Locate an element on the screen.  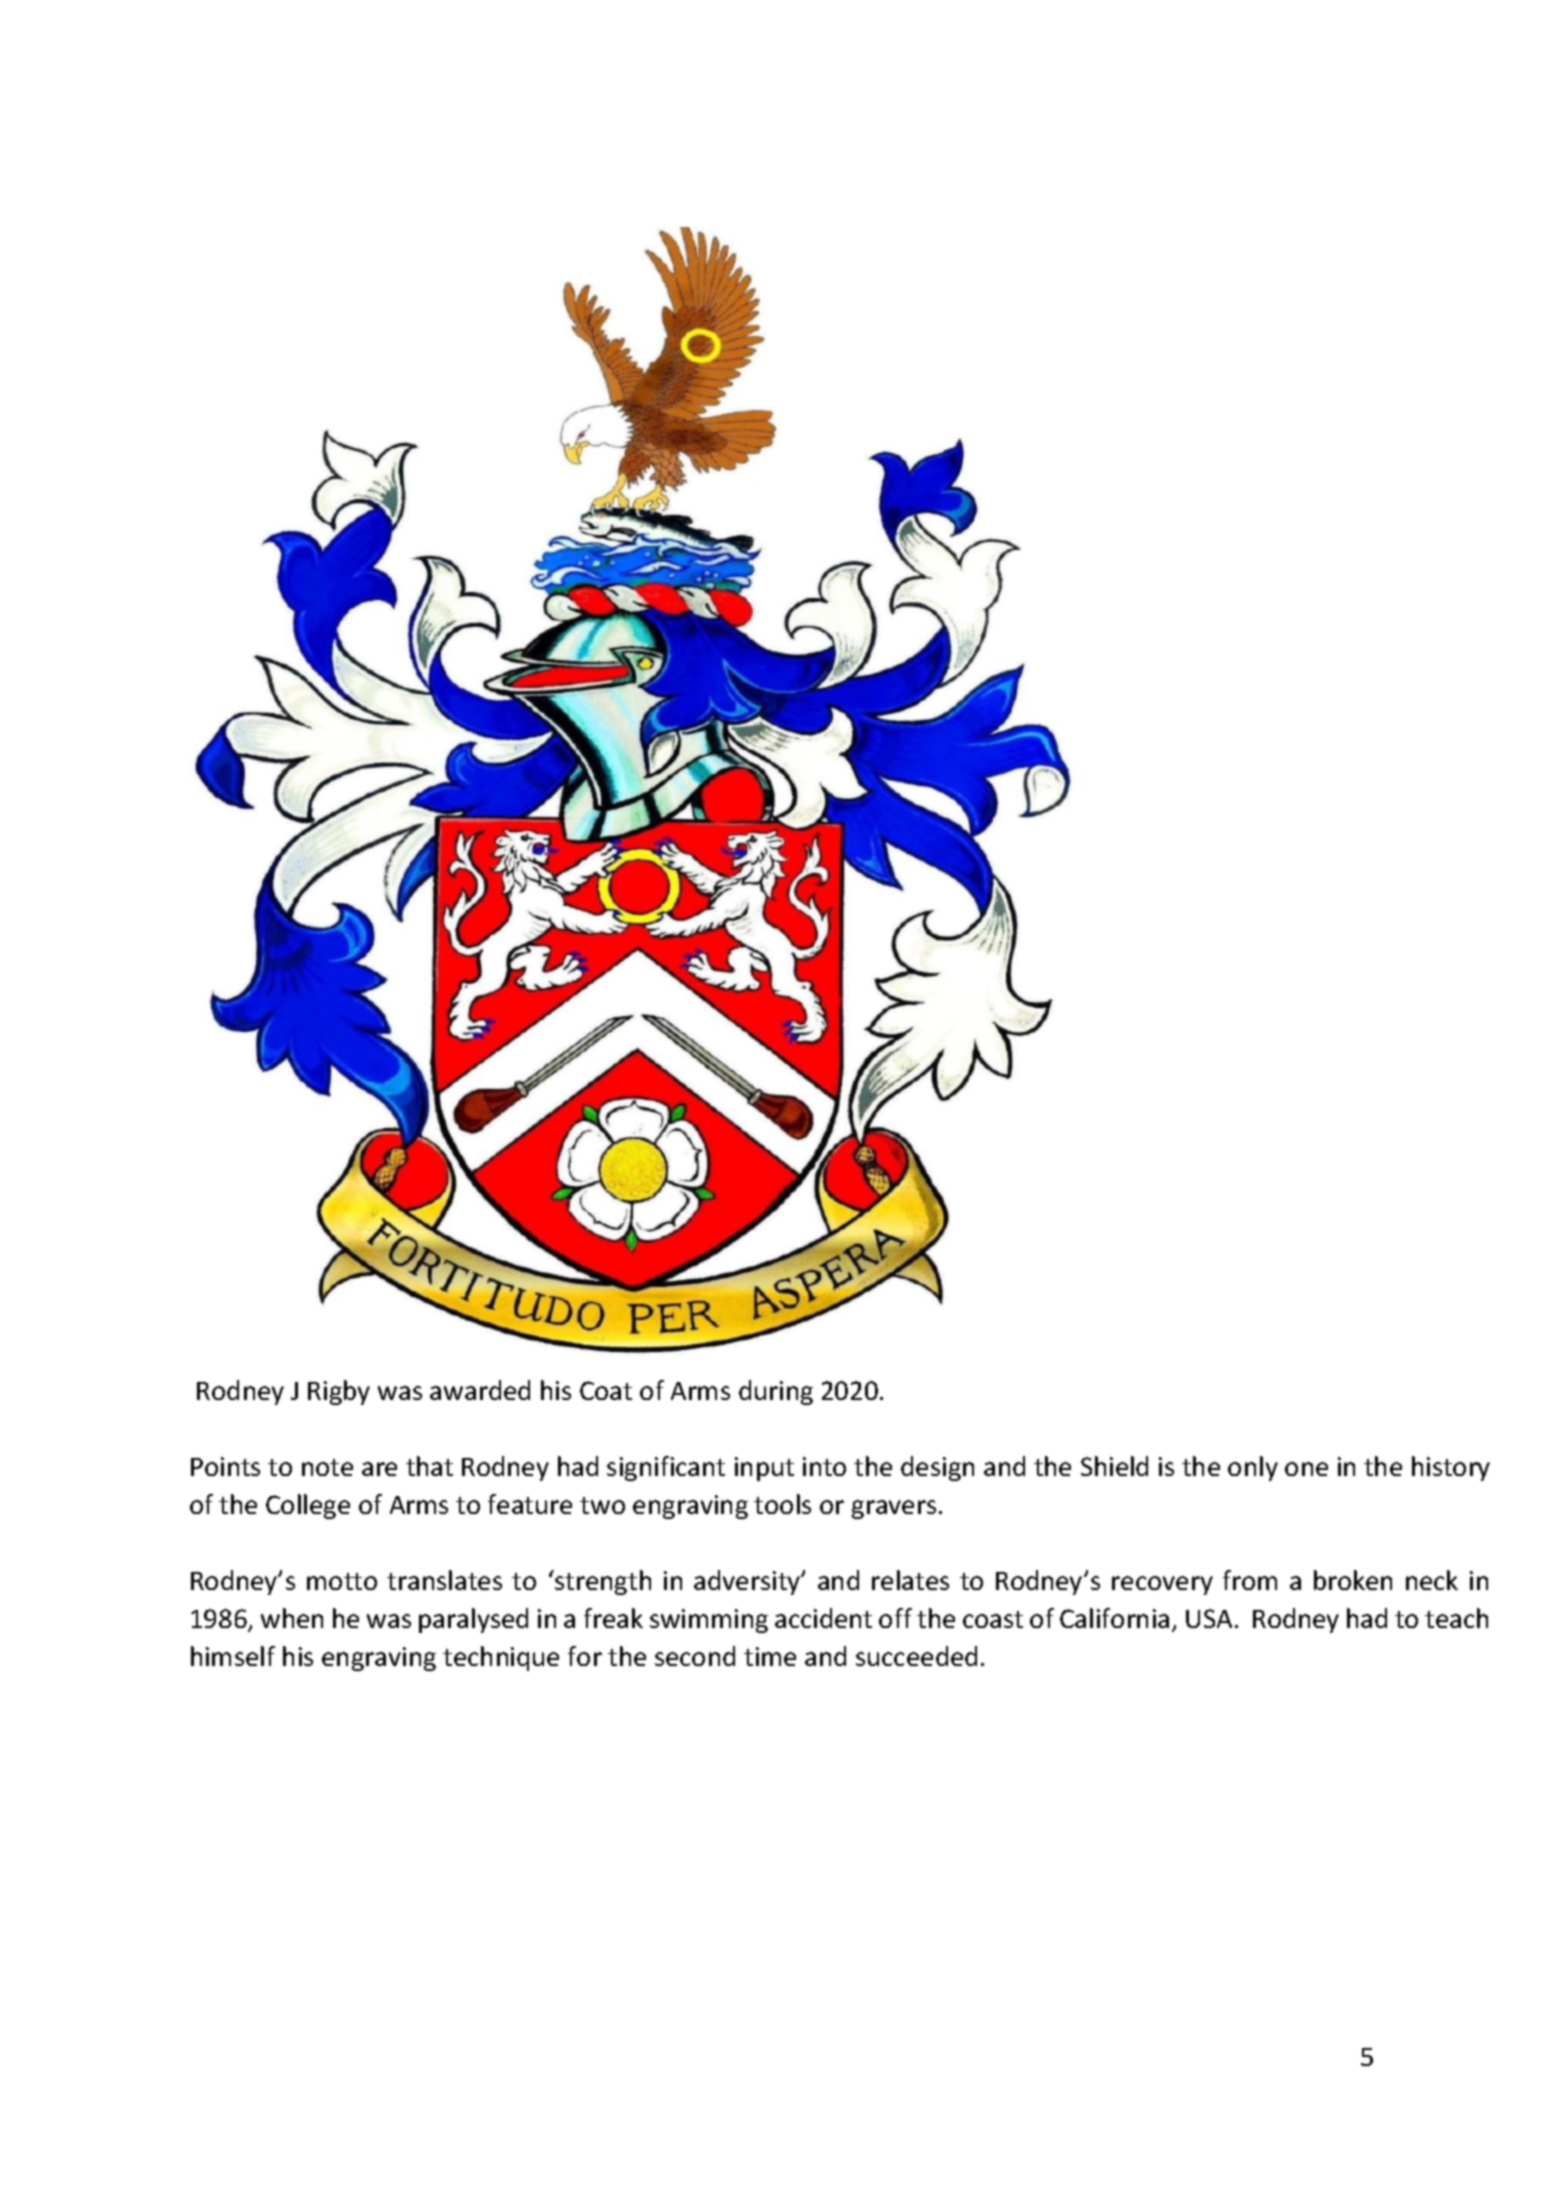
only is located at coordinates (1253, 1468).
